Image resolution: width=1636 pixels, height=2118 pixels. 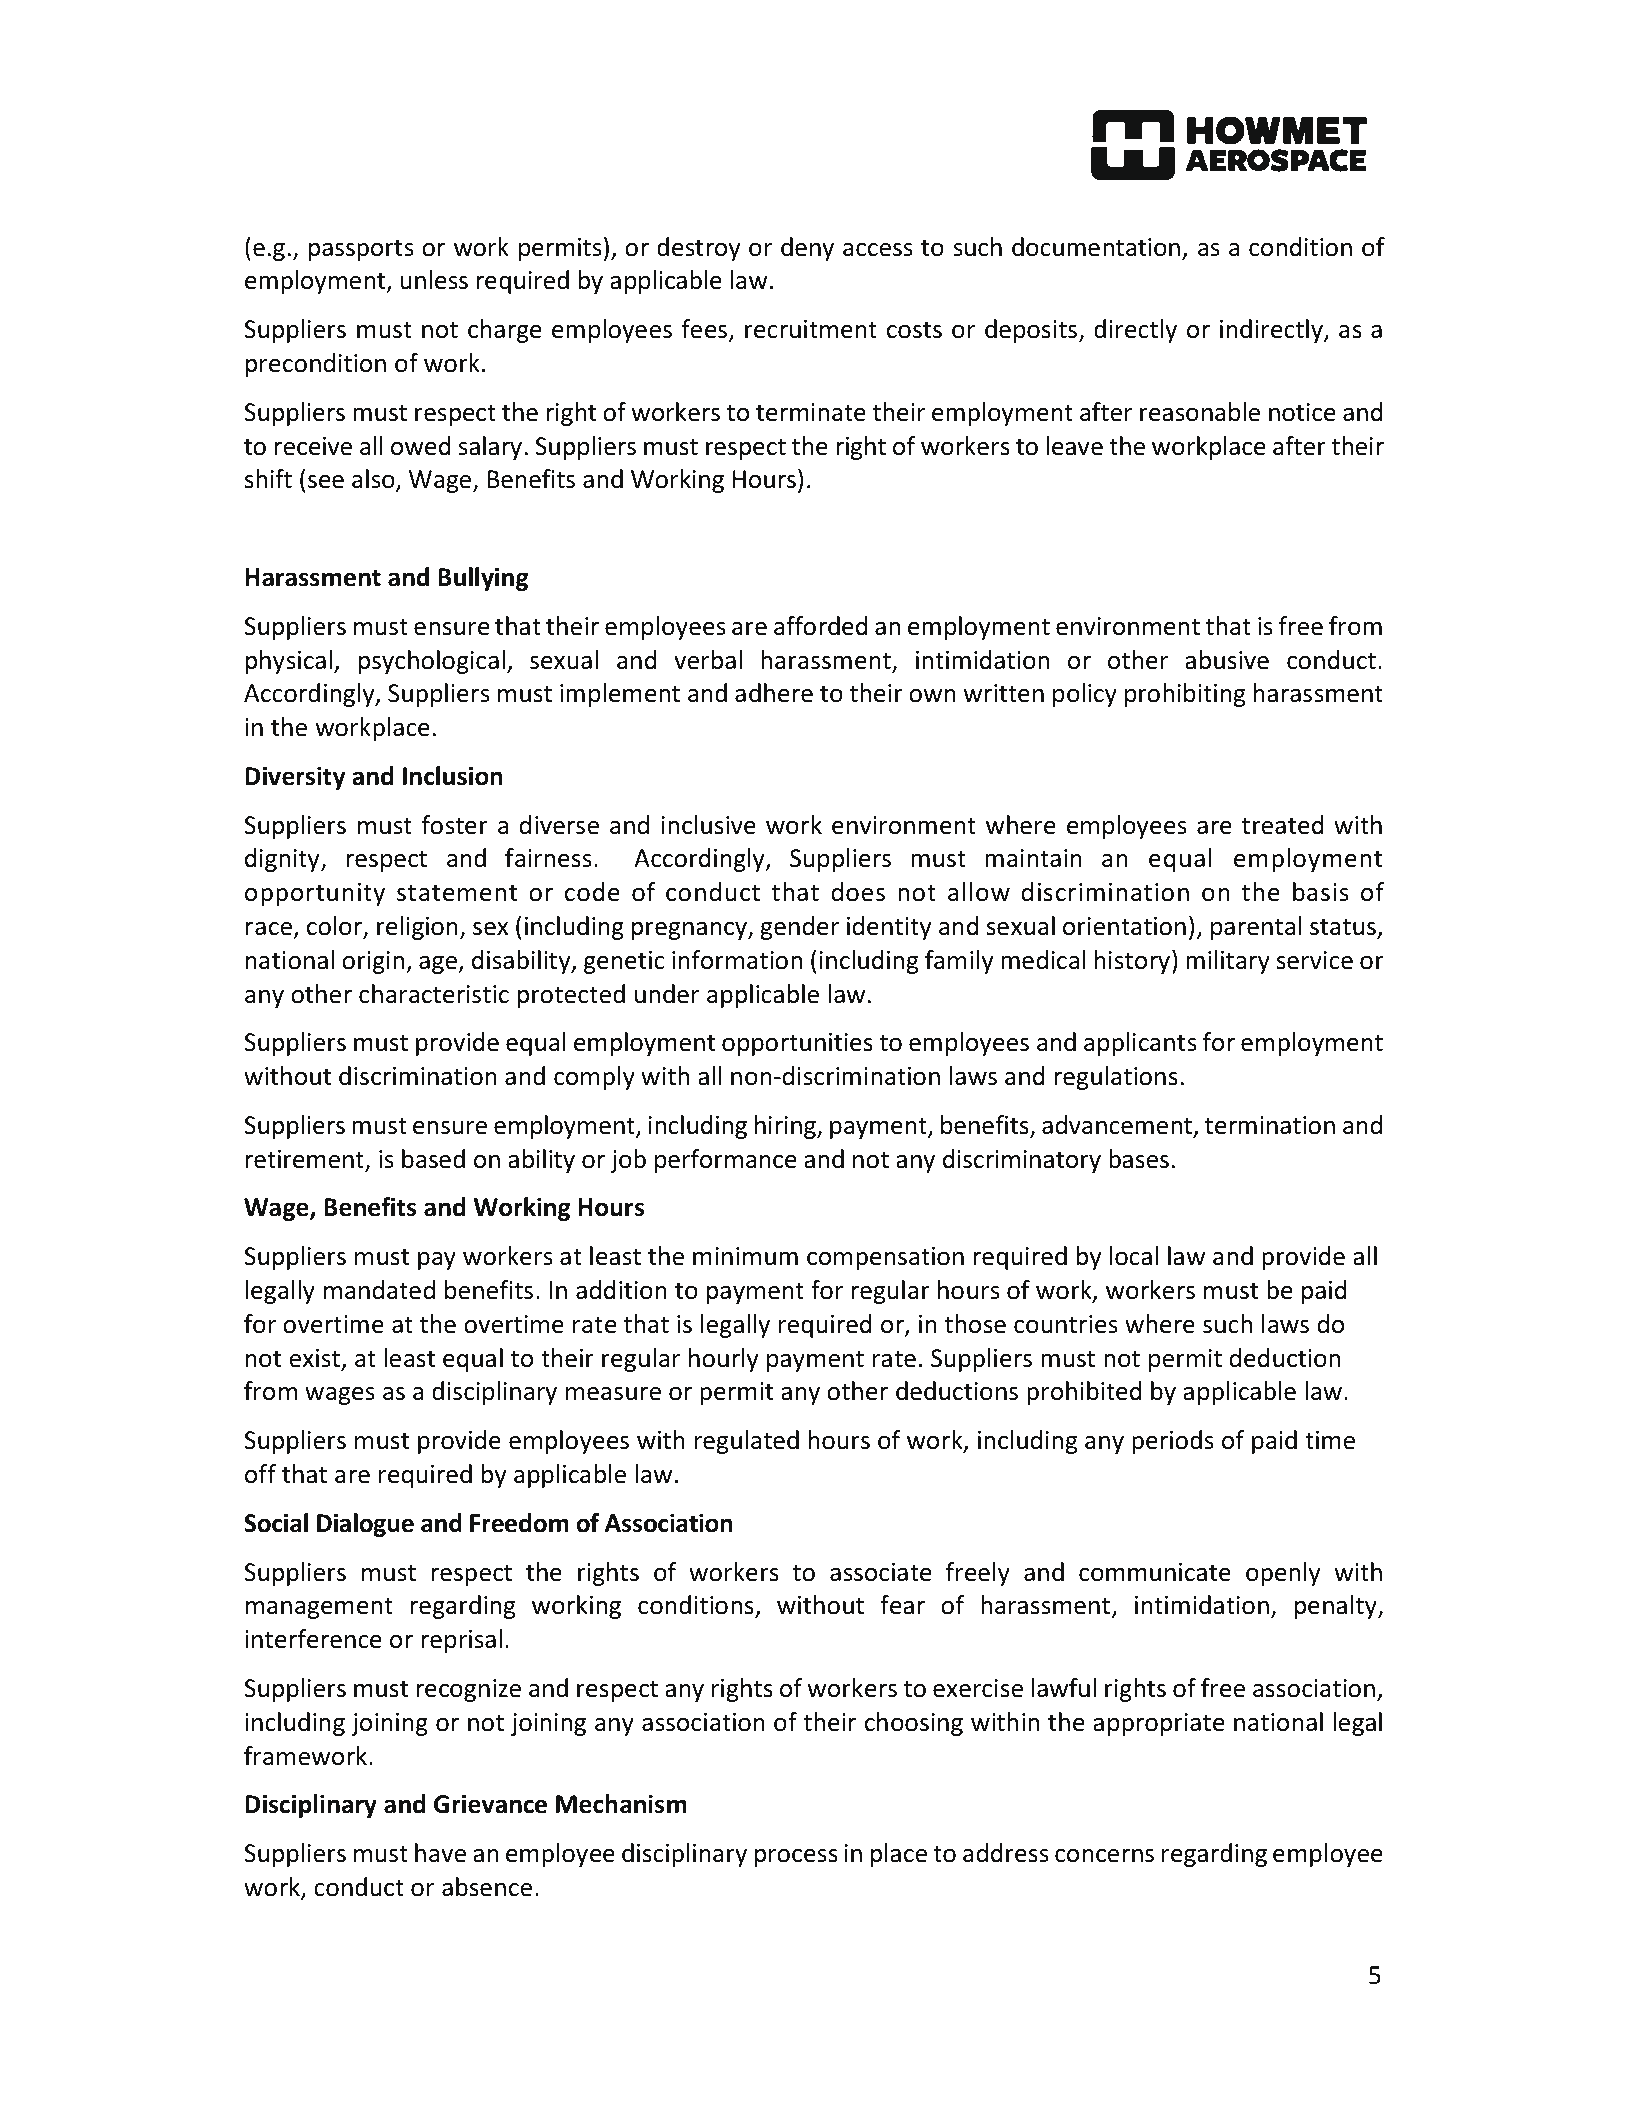 What do you see at coordinates (796, 1858) in the page?
I see `process` at bounding box center [796, 1858].
